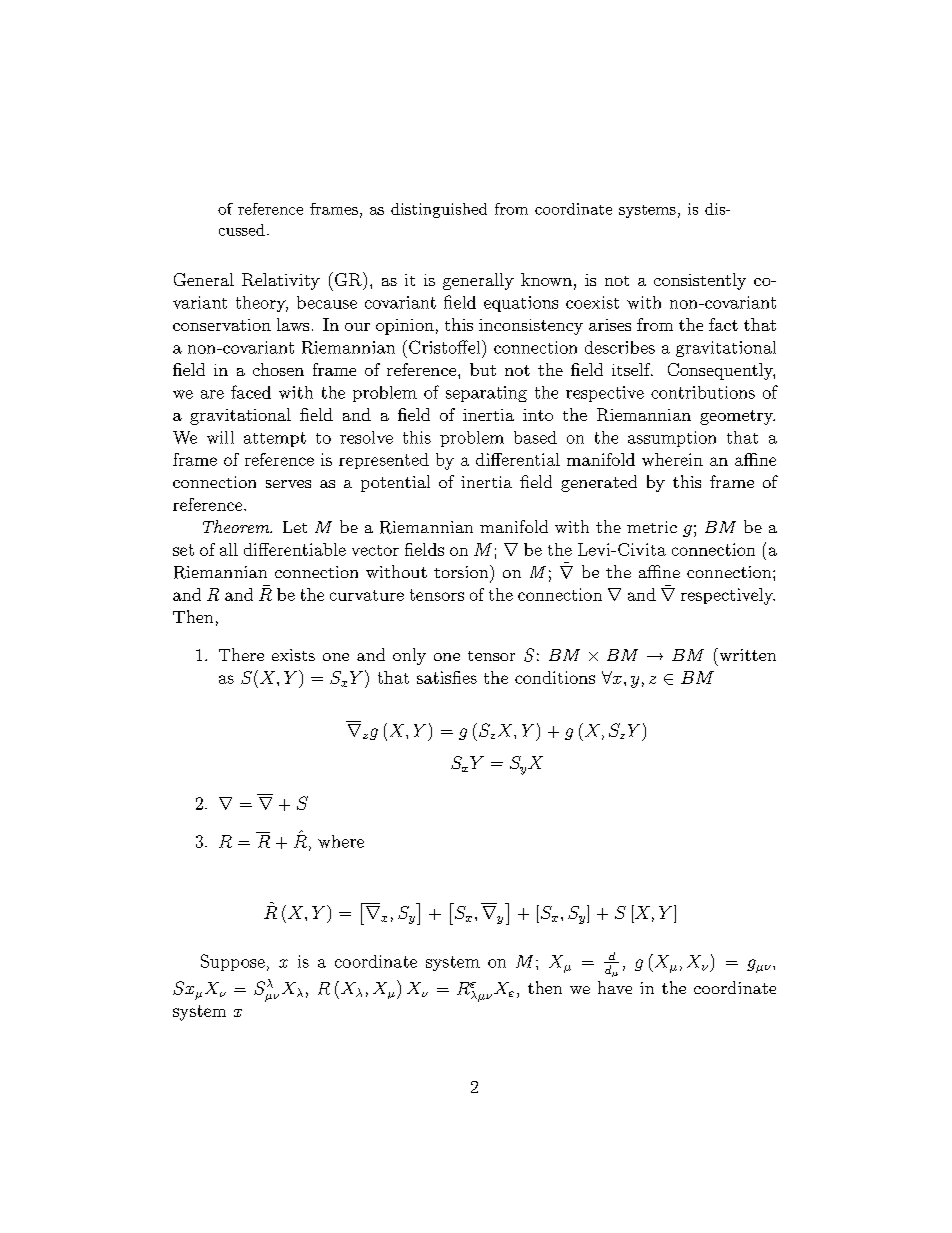  Describe the element at coordinates (293, 655) in the document. I see `exists` at that location.
